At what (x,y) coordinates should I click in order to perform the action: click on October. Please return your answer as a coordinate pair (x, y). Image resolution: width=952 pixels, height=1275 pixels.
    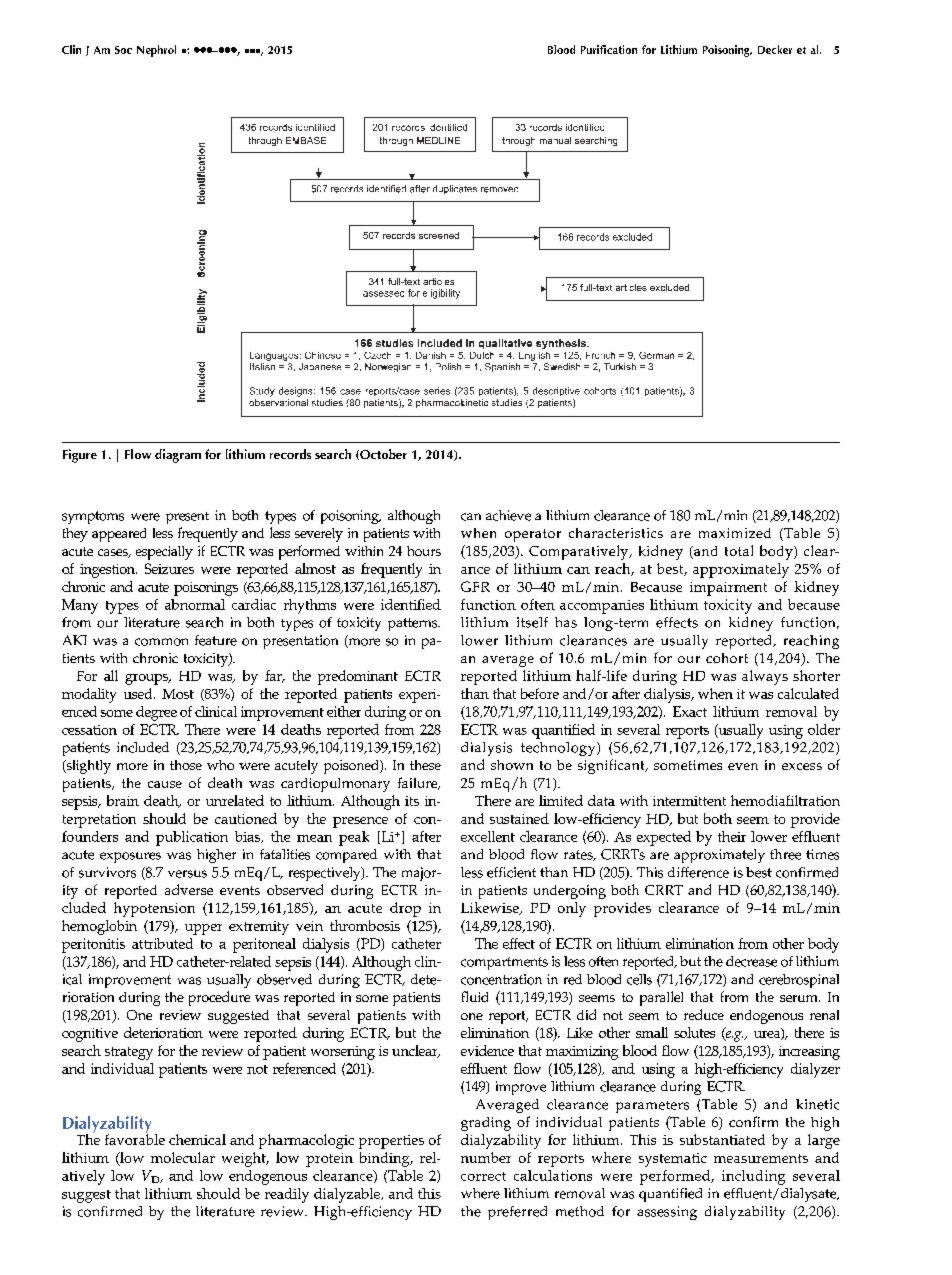
    Looking at the image, I should click on (382, 454).
